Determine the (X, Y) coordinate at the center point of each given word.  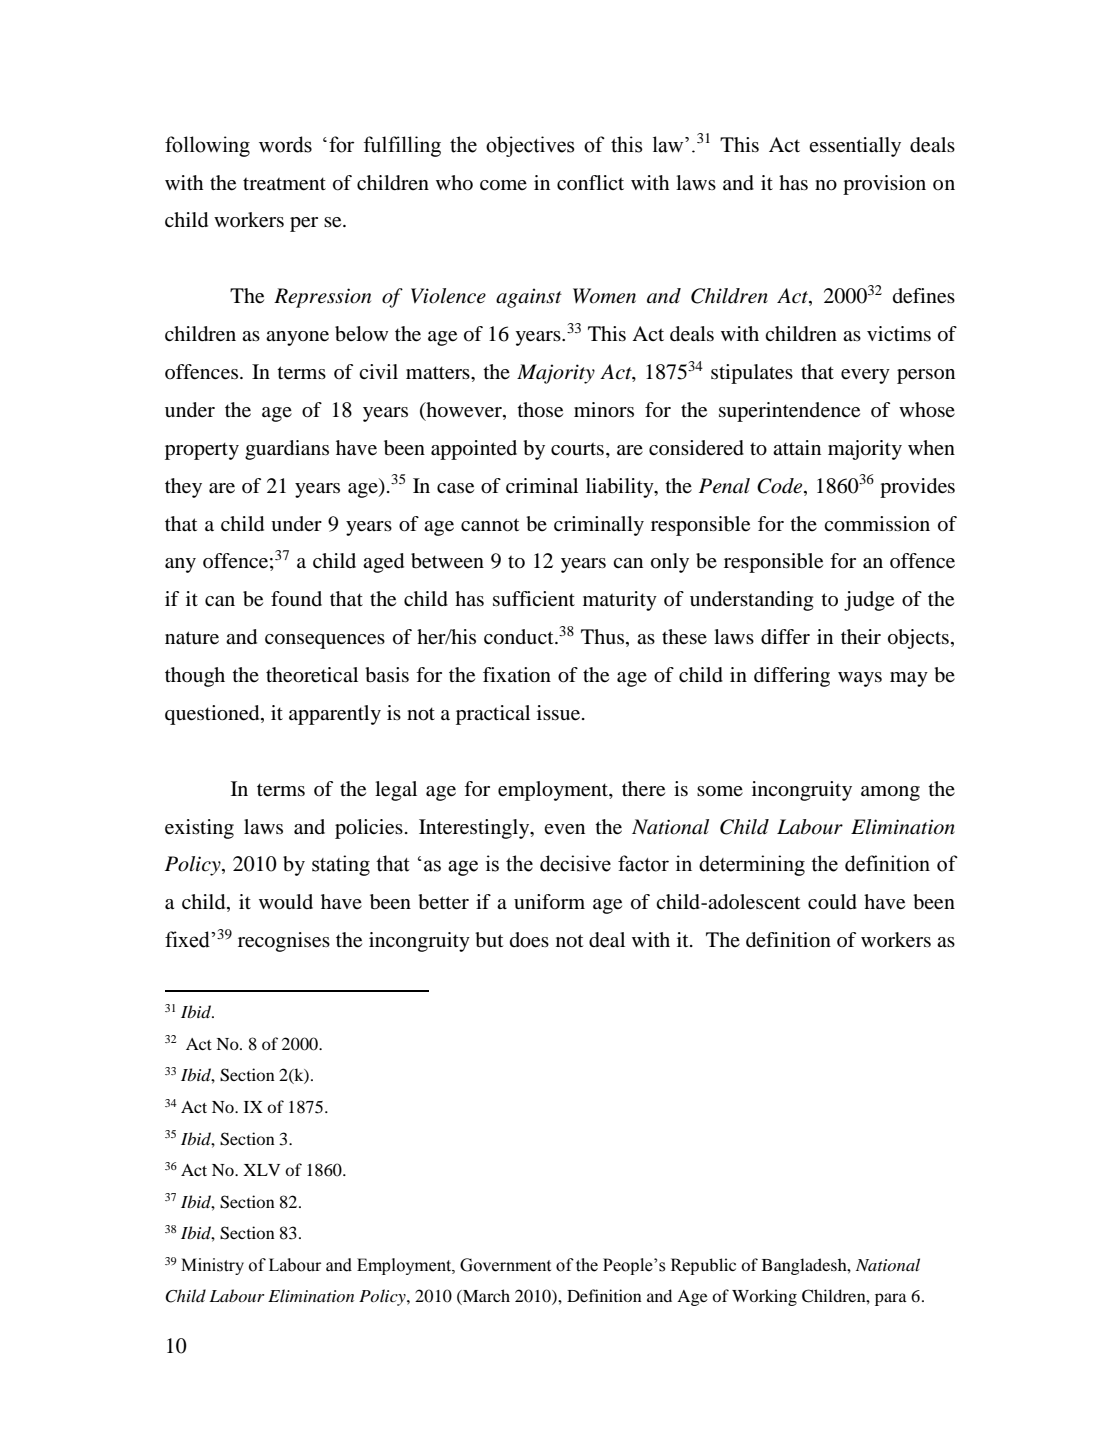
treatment (284, 184)
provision (884, 185)
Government (505, 1265)
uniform (549, 902)
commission (877, 524)
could (832, 902)
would (286, 902)
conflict (590, 182)
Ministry (212, 1266)
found (296, 599)
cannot (490, 525)
